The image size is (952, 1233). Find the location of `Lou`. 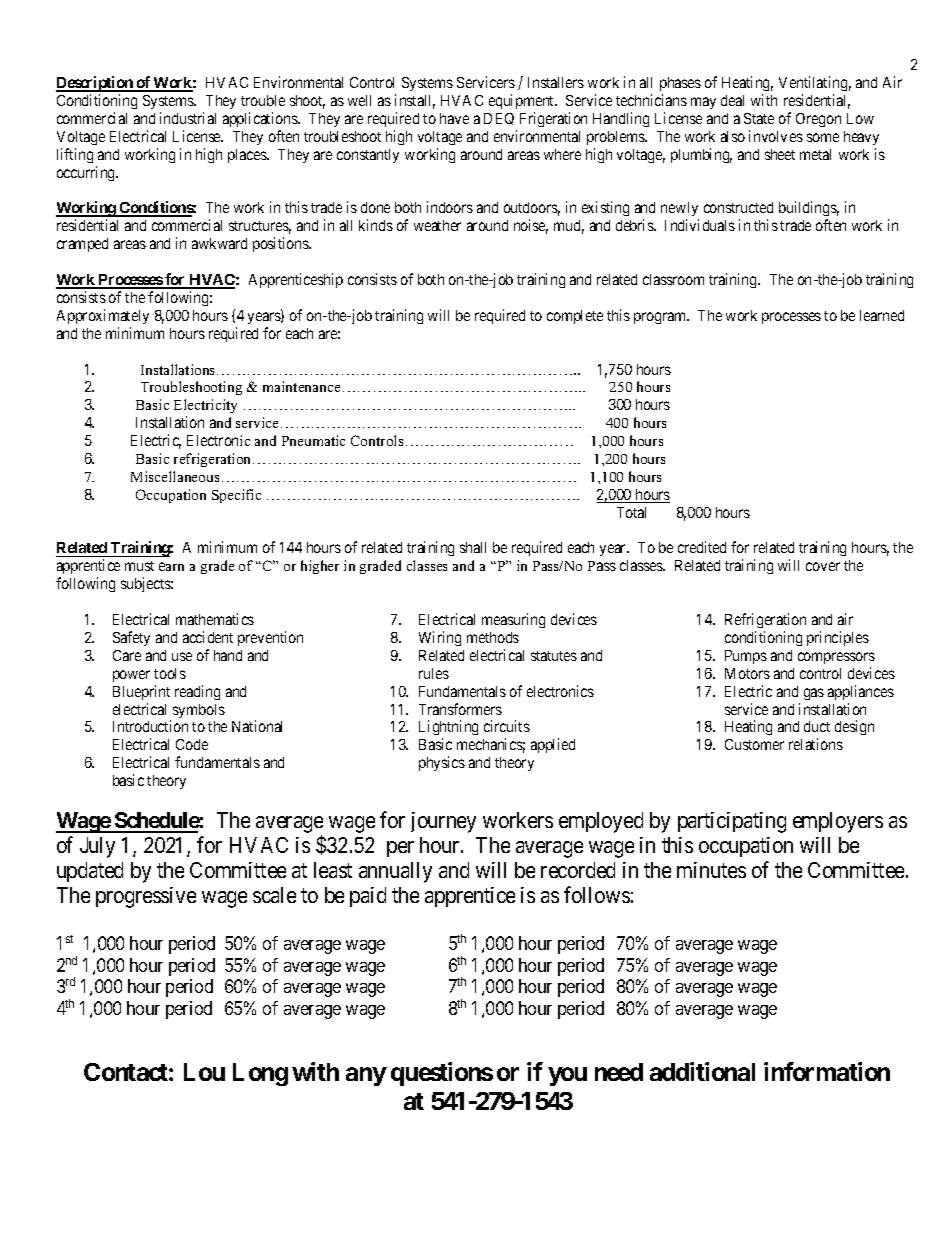

Lou is located at coordinates (204, 1072).
